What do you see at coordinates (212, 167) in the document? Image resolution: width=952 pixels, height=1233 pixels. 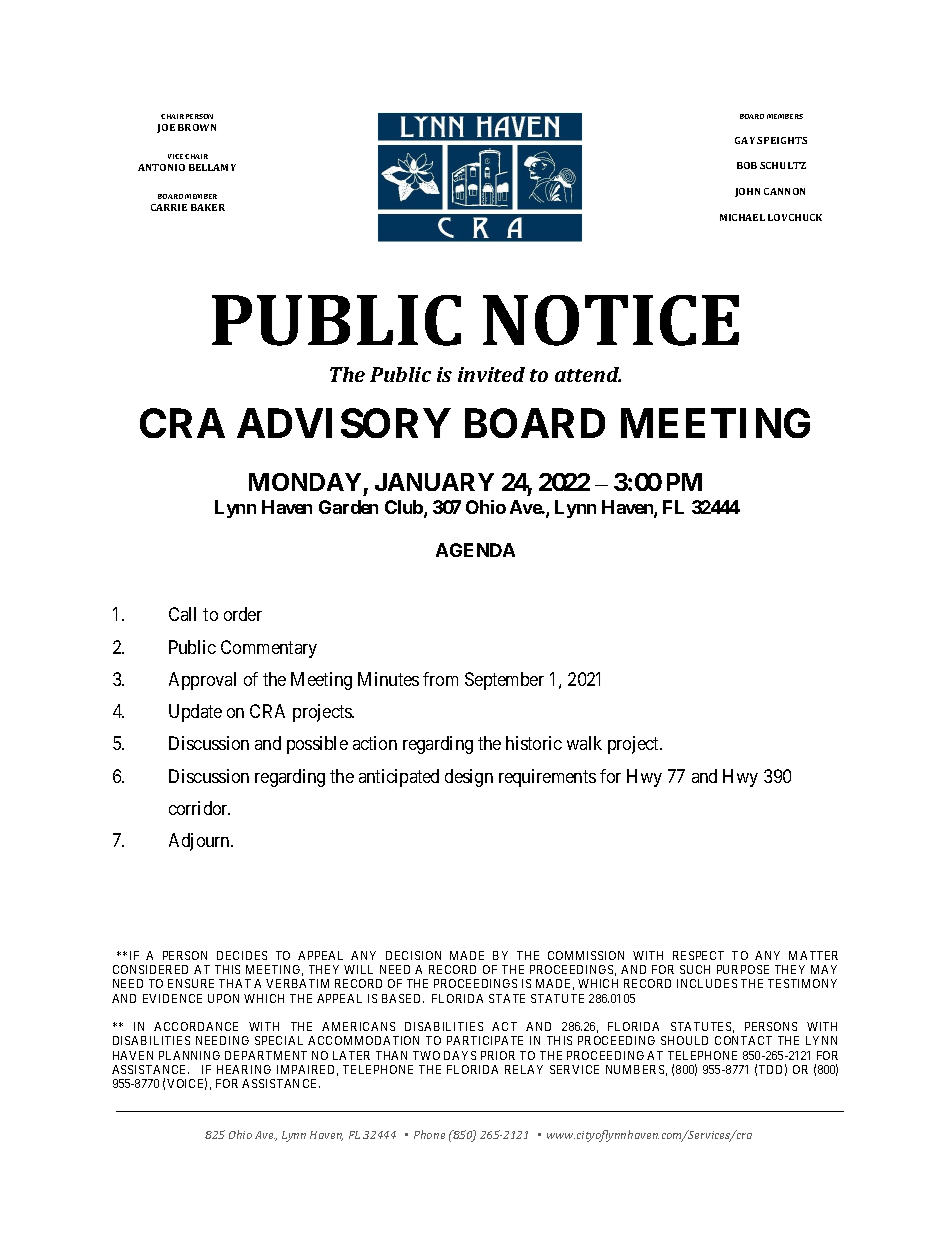 I see `BELLAMY` at bounding box center [212, 167].
